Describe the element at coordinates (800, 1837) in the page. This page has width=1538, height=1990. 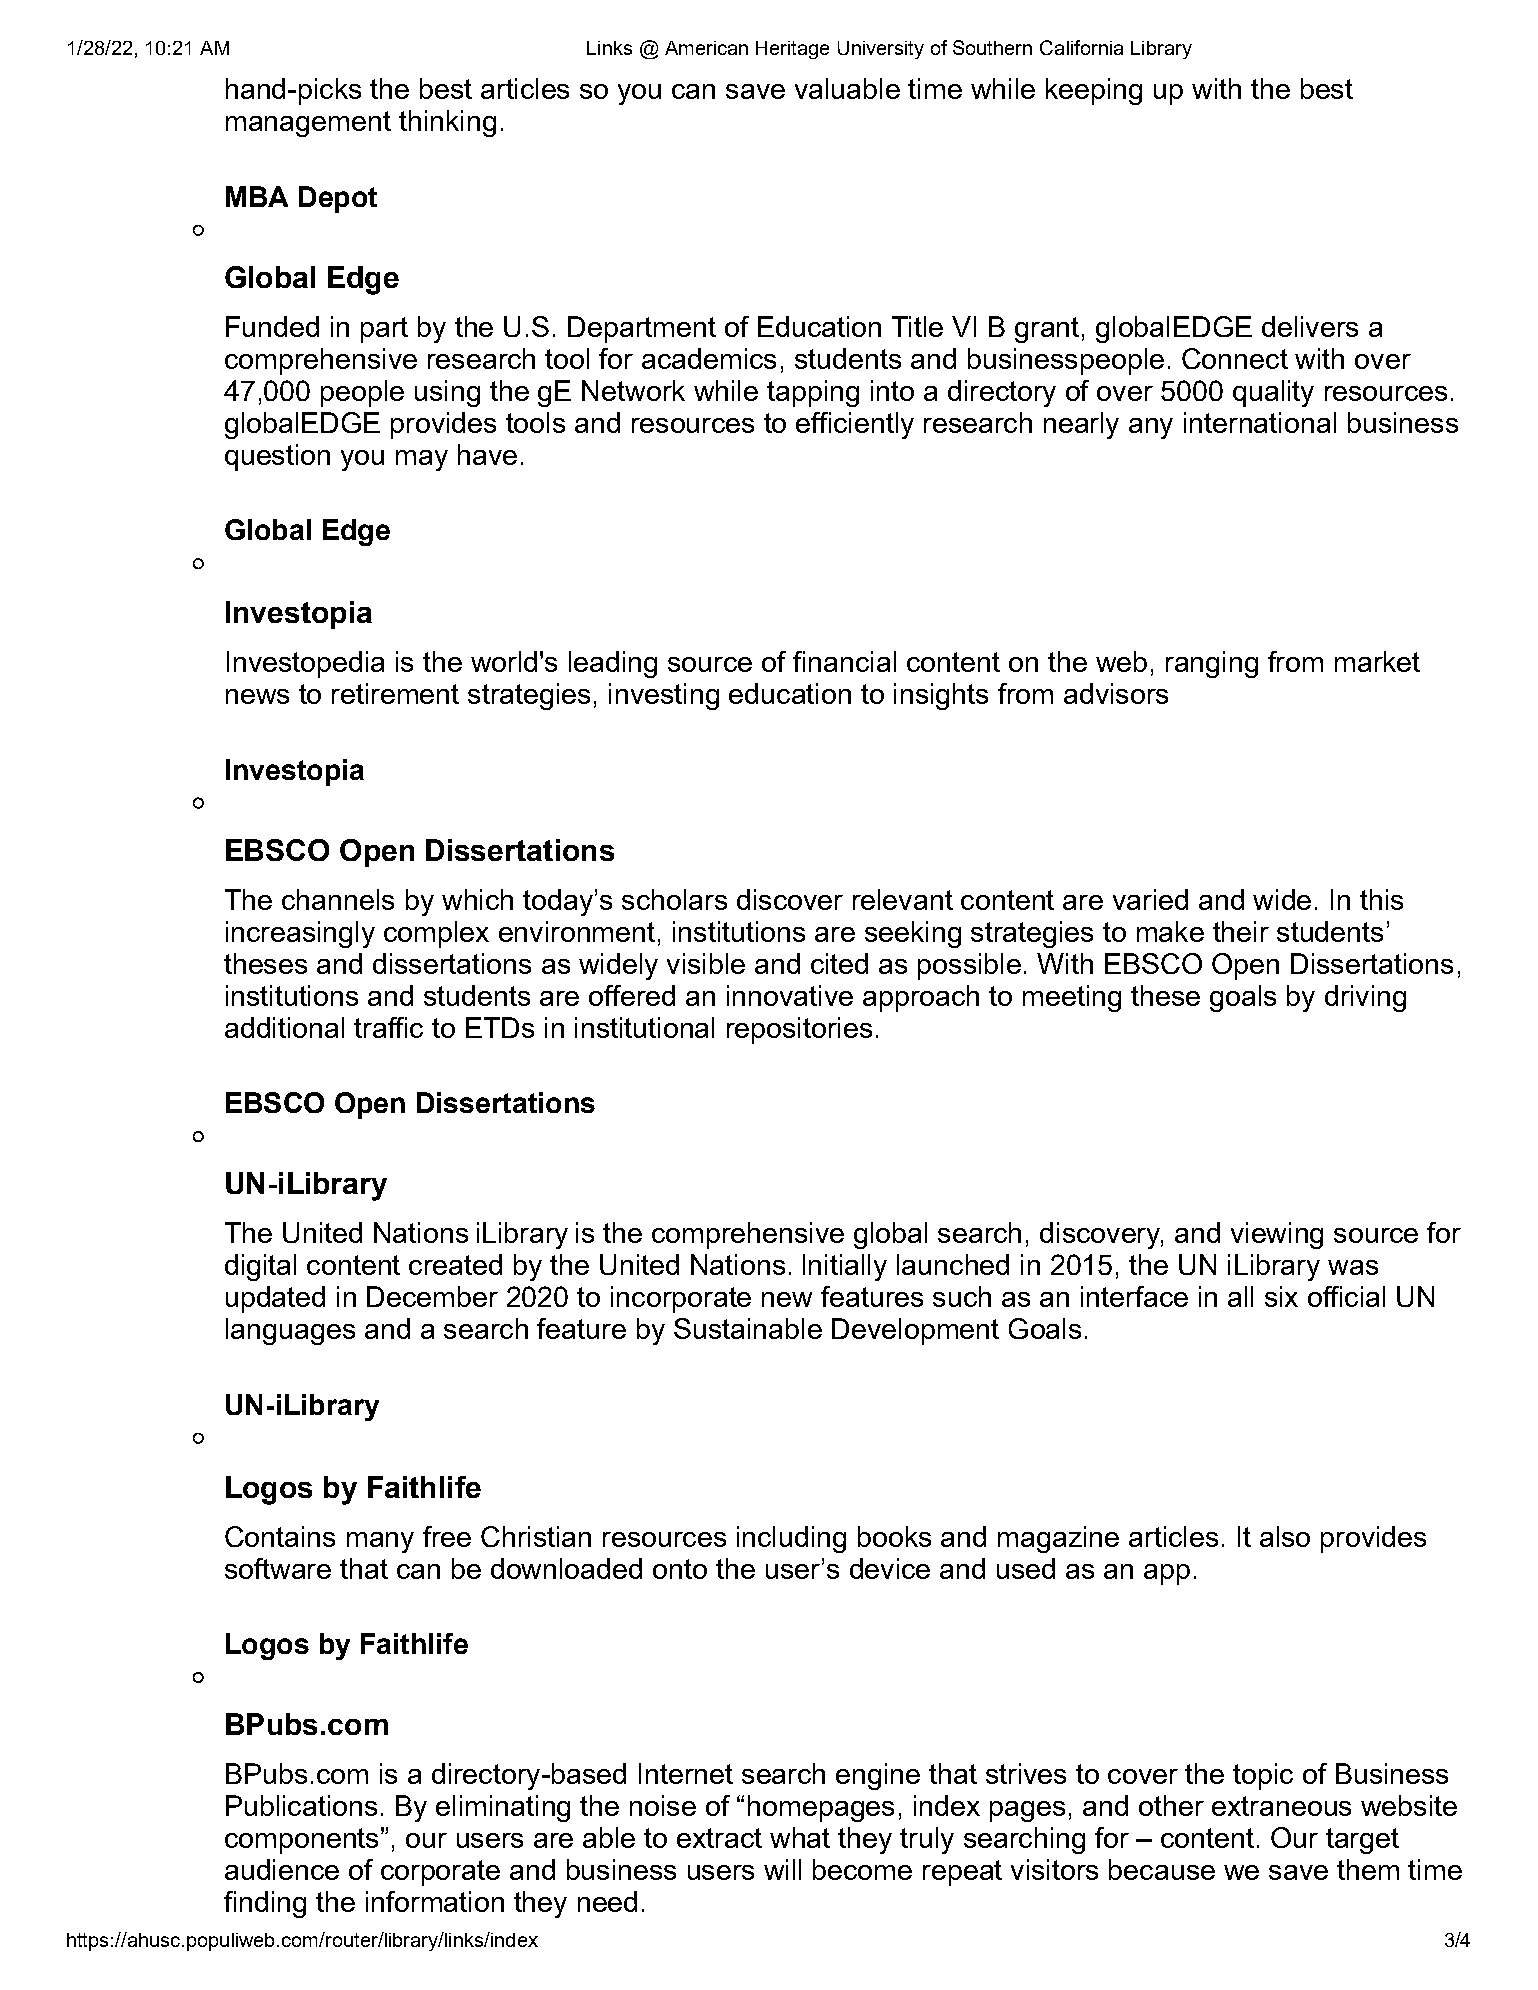
I see `what` at that location.
